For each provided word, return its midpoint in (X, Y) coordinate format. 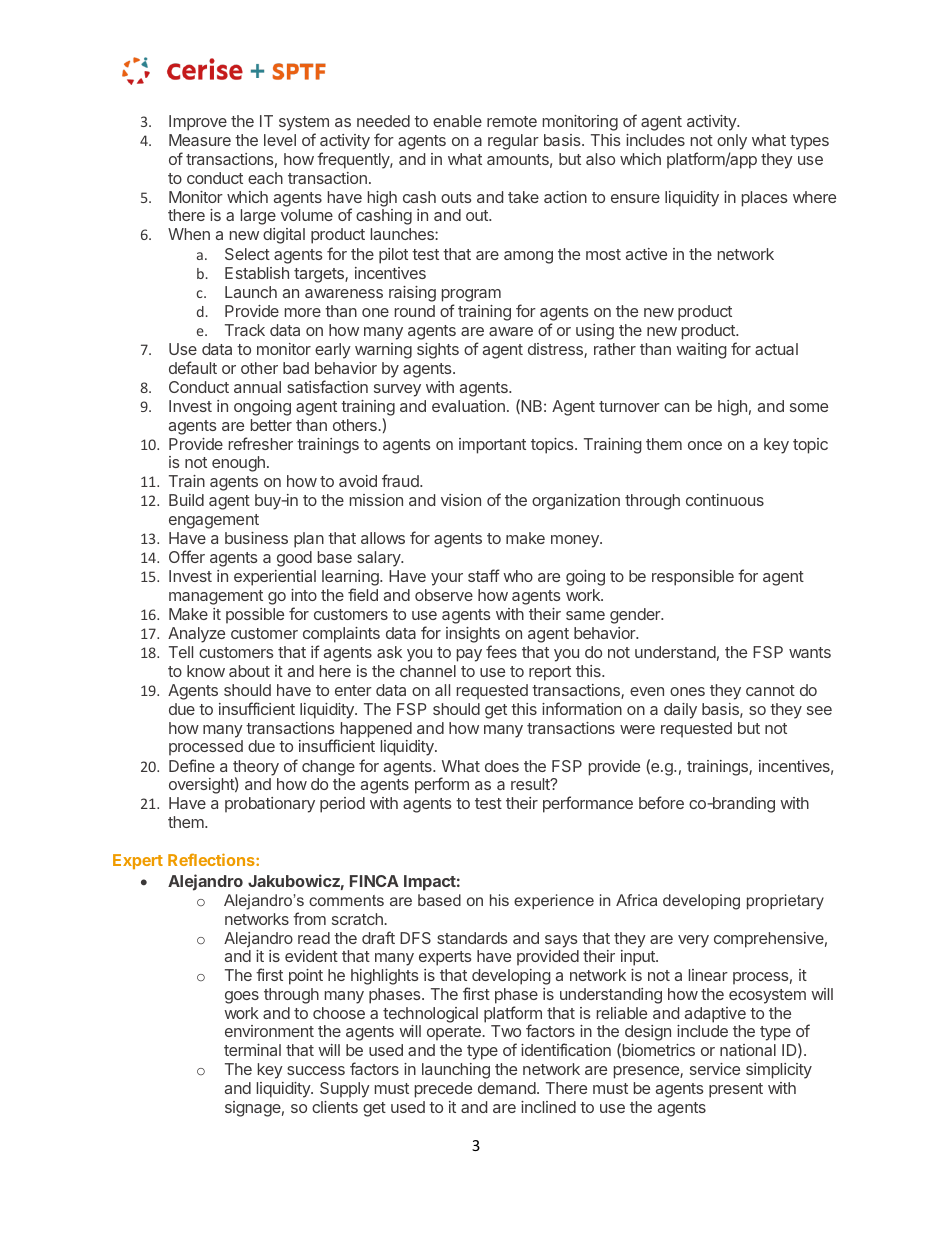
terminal (252, 1050)
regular (513, 142)
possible (255, 616)
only (732, 143)
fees (501, 651)
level (280, 140)
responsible (693, 578)
